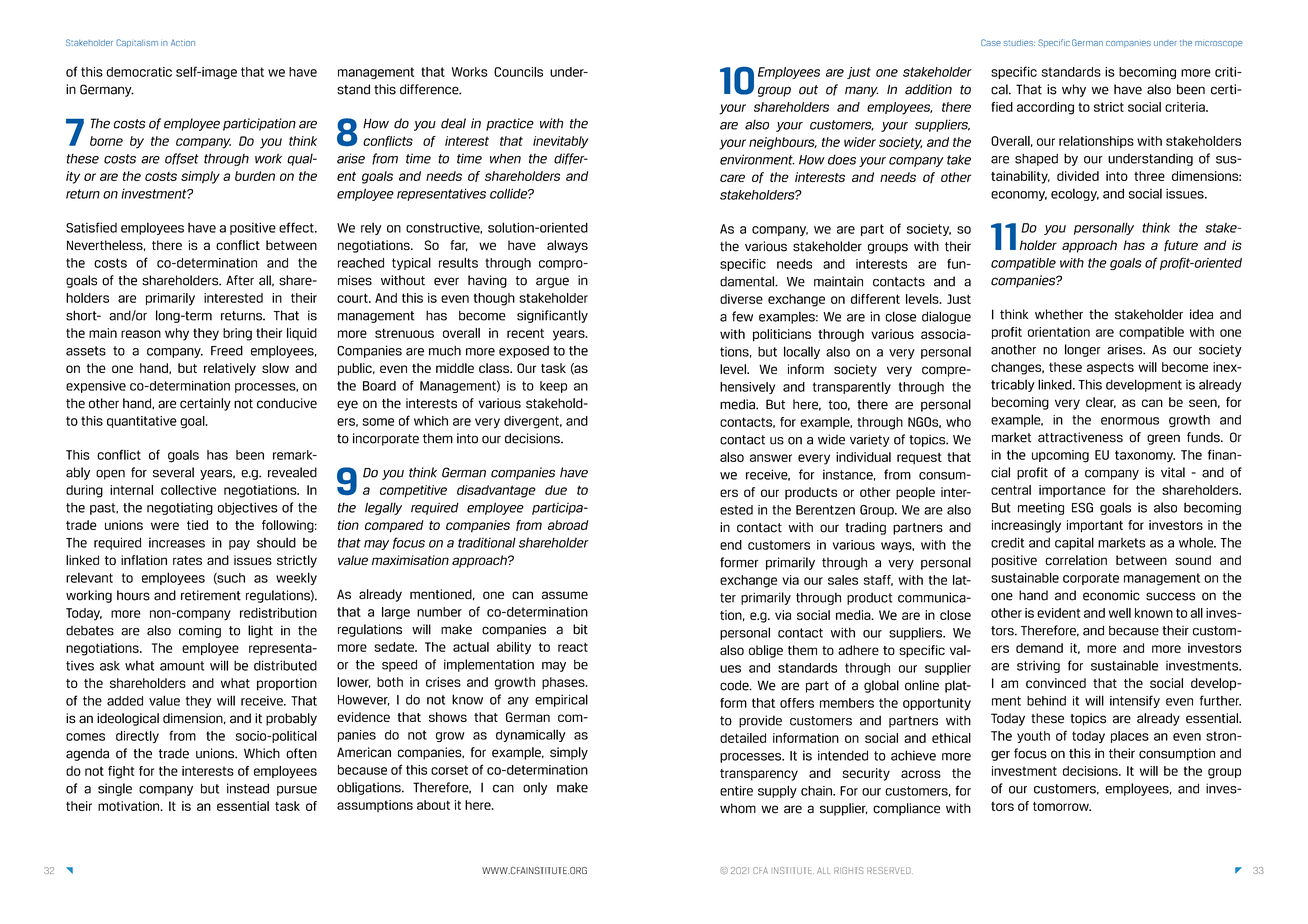 This screenshot has width=1308, height=924. Describe the element at coordinates (187, 560) in the screenshot. I see `rates` at that location.
